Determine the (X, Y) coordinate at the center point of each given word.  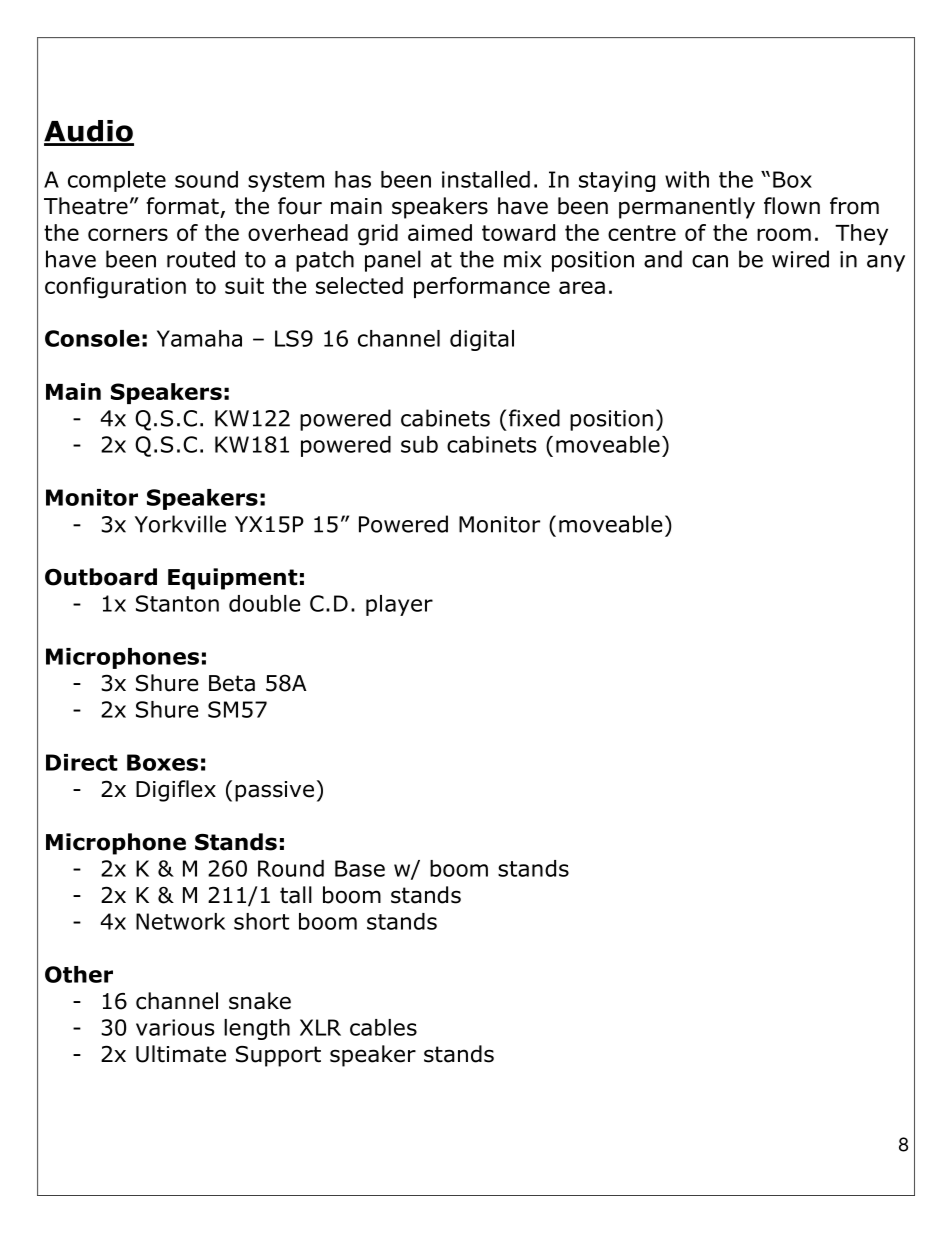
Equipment (233, 579)
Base (360, 868)
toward (518, 232)
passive (274, 791)
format (182, 206)
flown (792, 206)
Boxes (162, 762)
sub (419, 444)
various (175, 1027)
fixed (534, 418)
